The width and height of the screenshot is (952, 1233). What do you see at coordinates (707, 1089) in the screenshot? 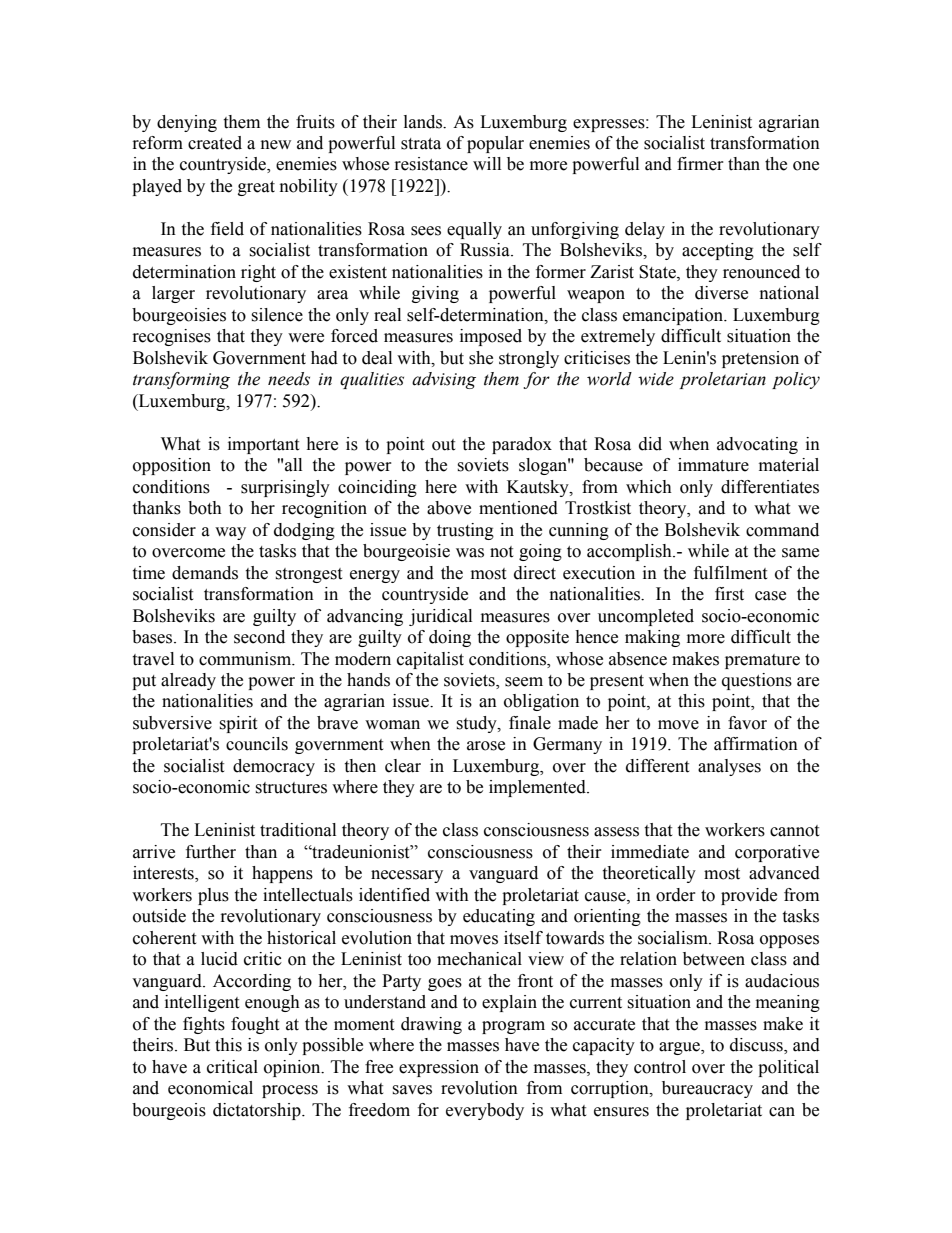
I see `bureaucracy` at bounding box center [707, 1089].
